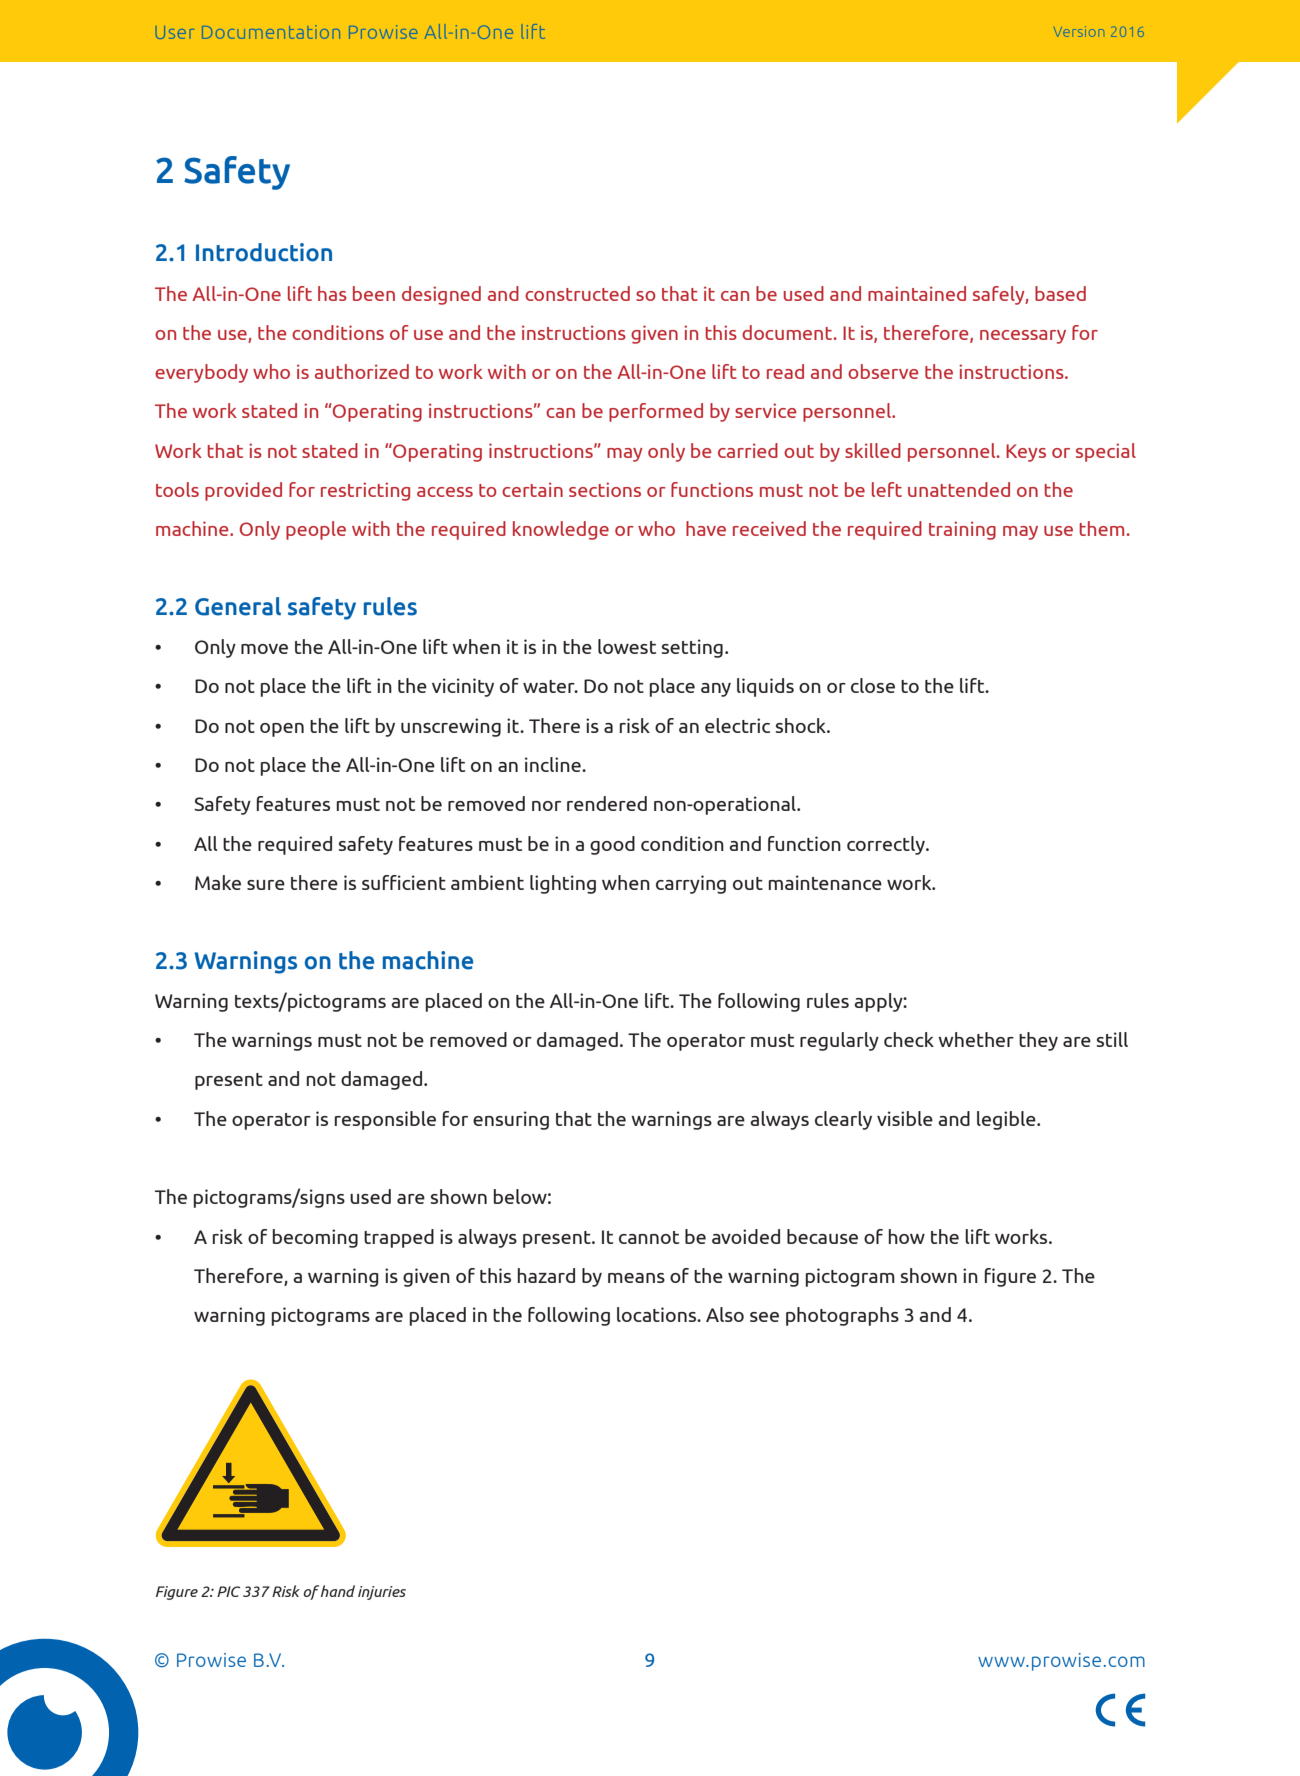  Describe the element at coordinates (266, 885) in the page. I see `sure` at that location.
